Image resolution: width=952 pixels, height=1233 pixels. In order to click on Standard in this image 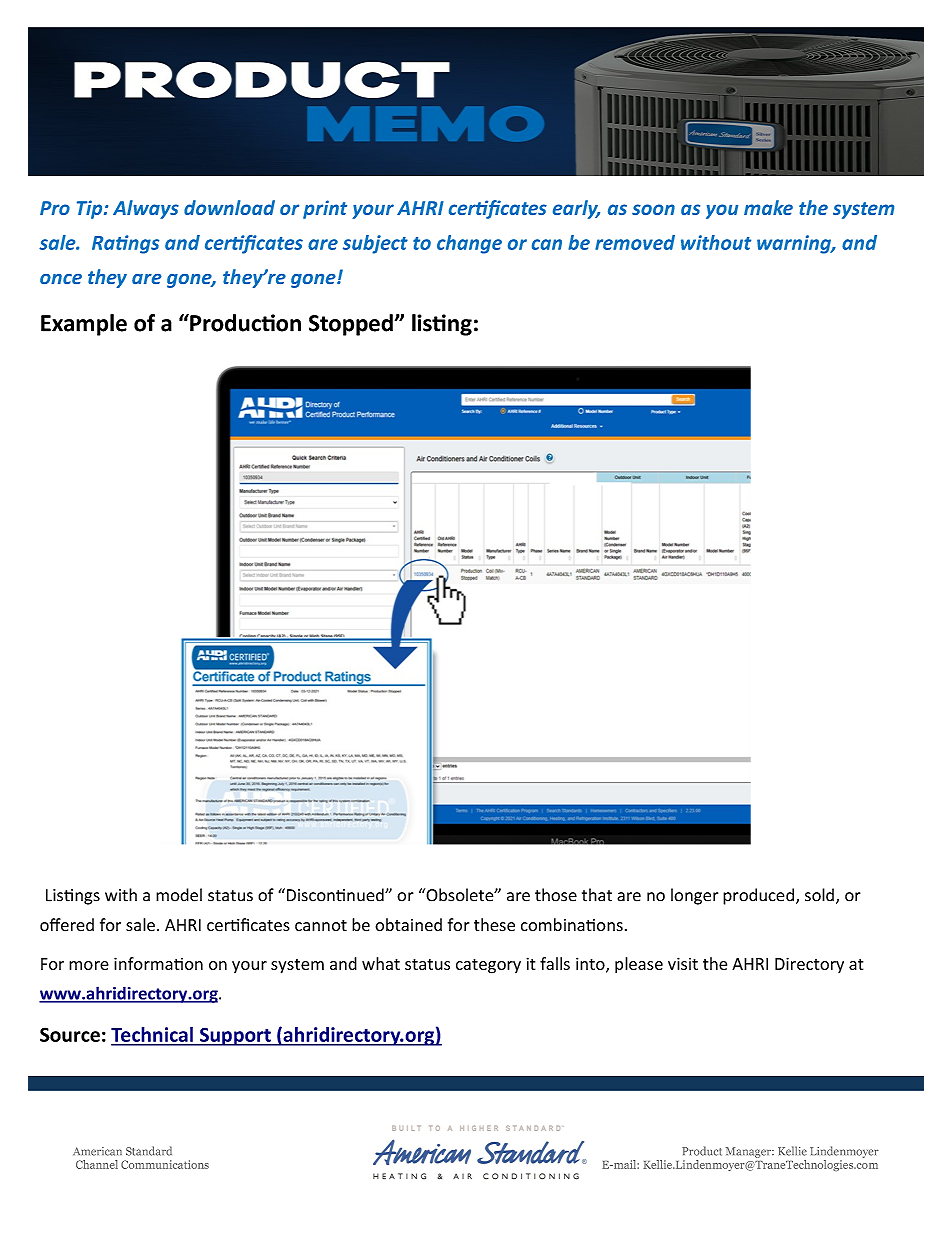, I will do `click(149, 1151)`.
